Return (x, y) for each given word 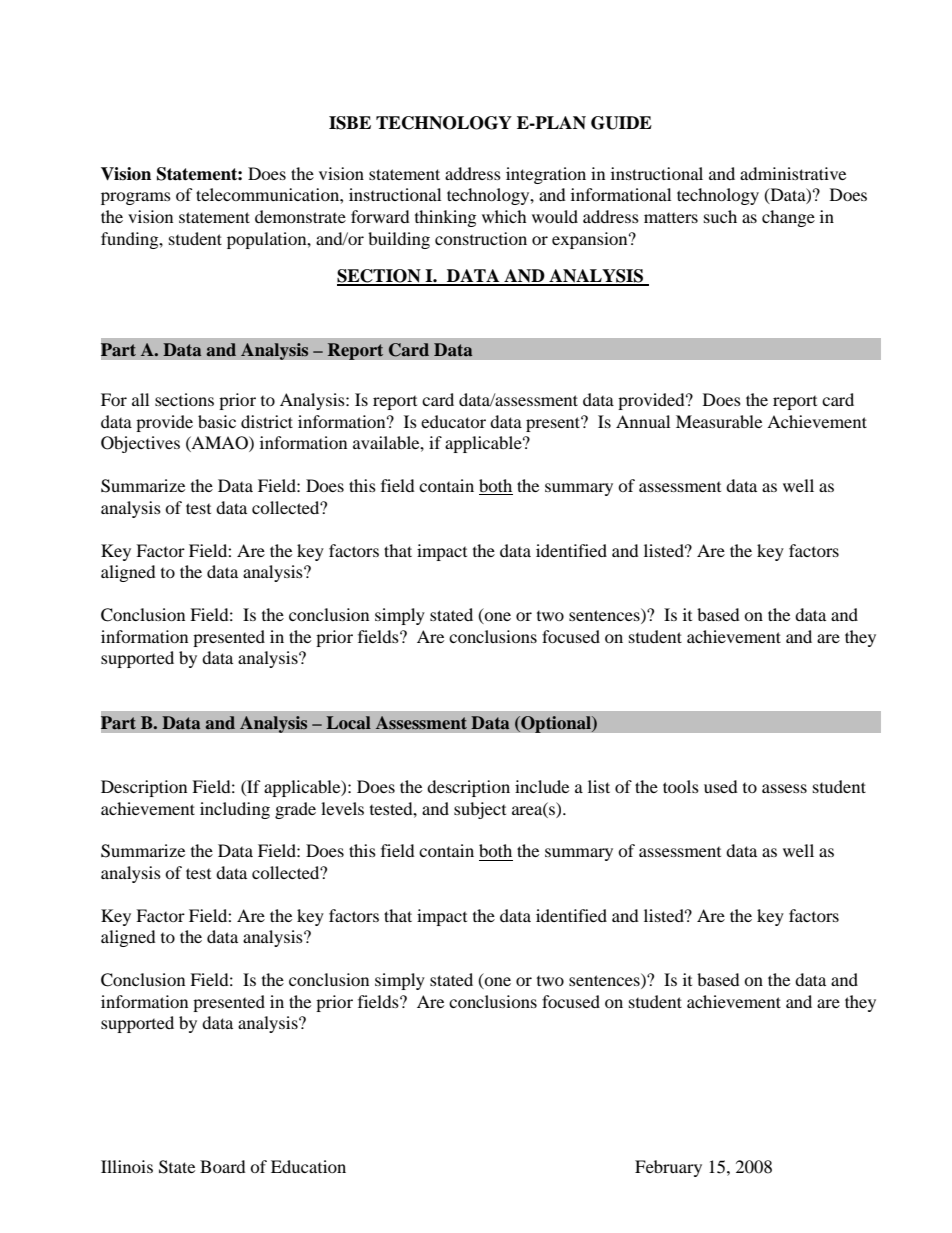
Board (223, 1166)
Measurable (719, 421)
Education (308, 1166)
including (235, 810)
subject (480, 810)
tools (681, 786)
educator (453, 421)
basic (217, 421)
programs (136, 198)
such (720, 216)
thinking (445, 218)
